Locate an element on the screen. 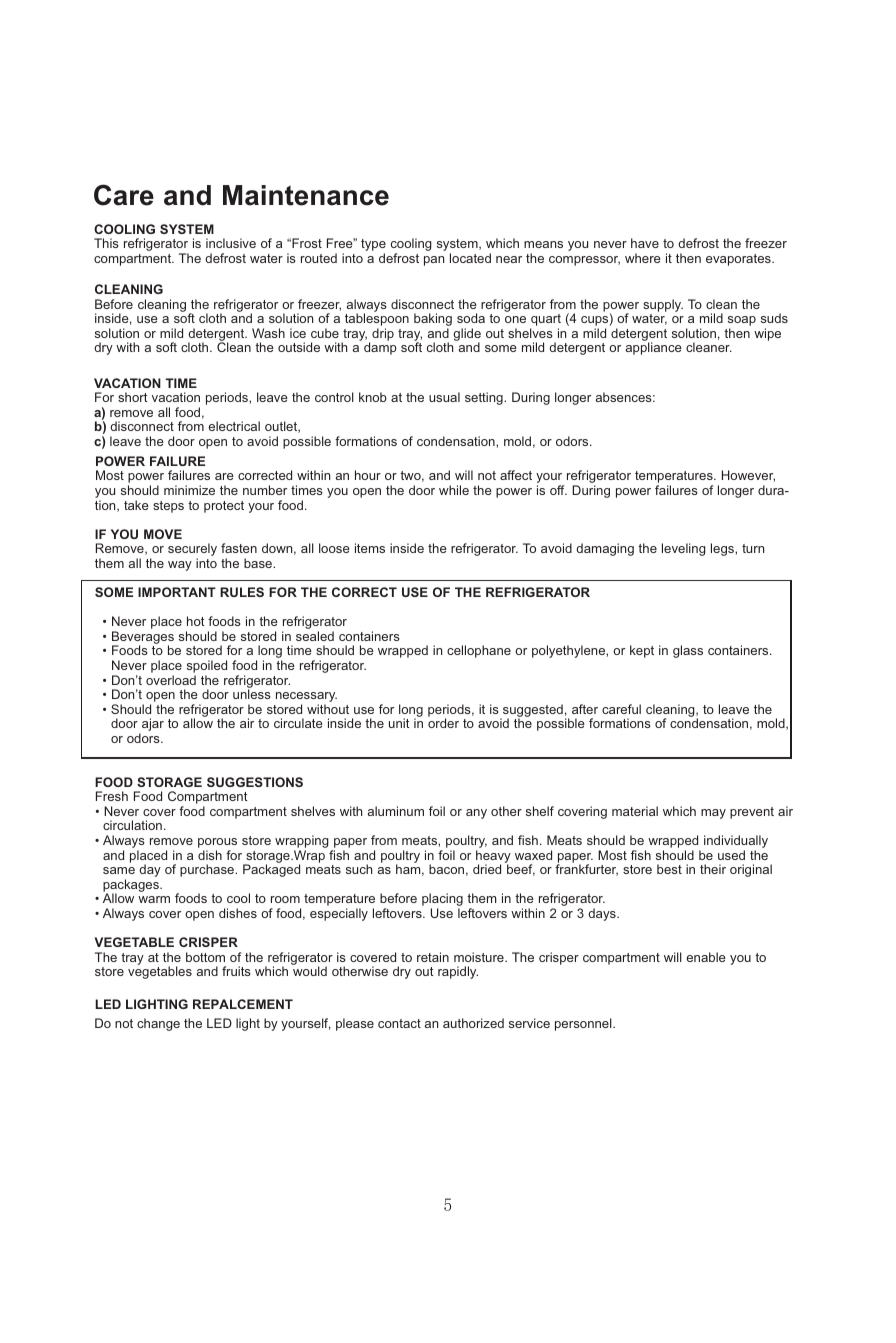  hot is located at coordinates (196, 621).
